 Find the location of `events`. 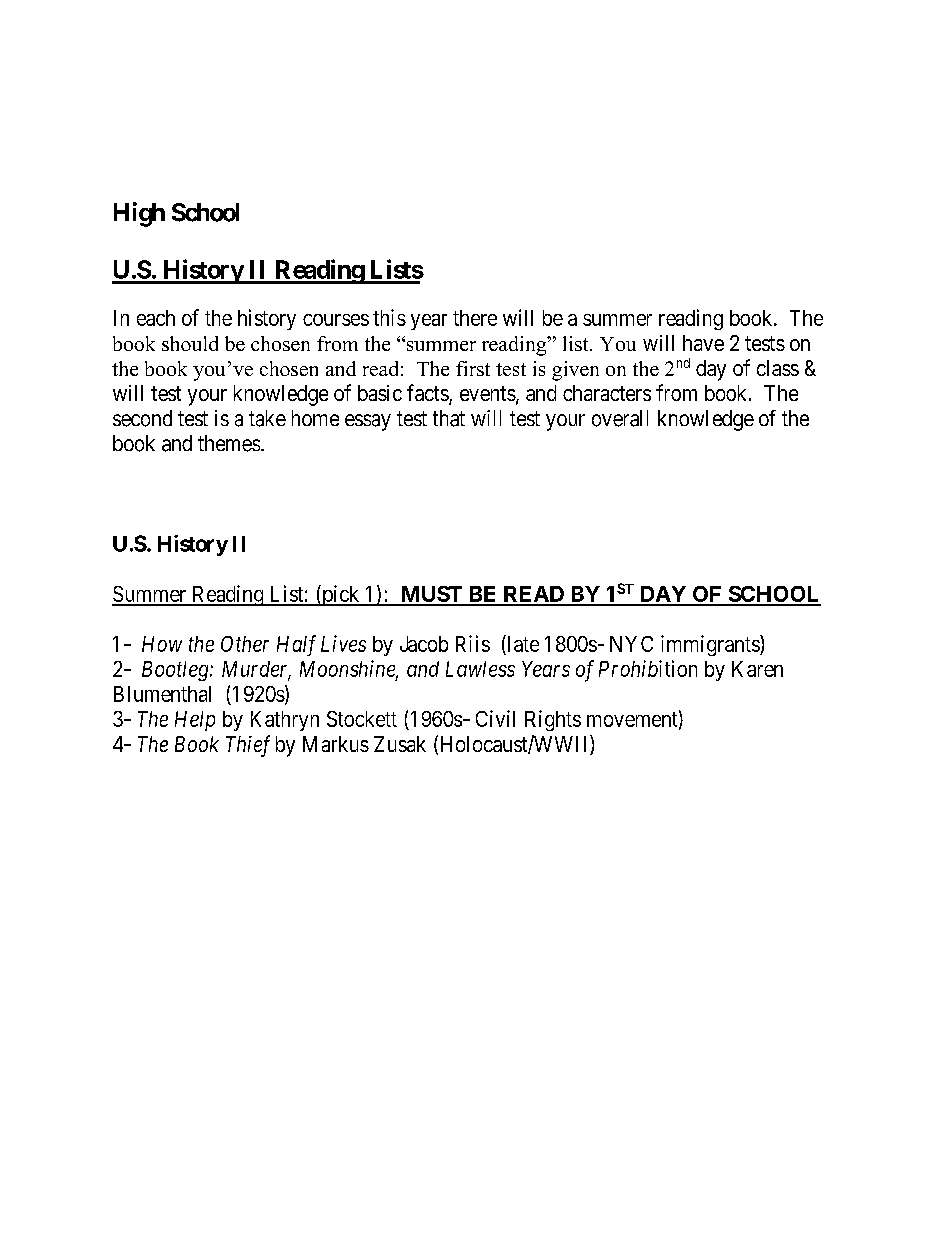

events is located at coordinates (488, 393).
